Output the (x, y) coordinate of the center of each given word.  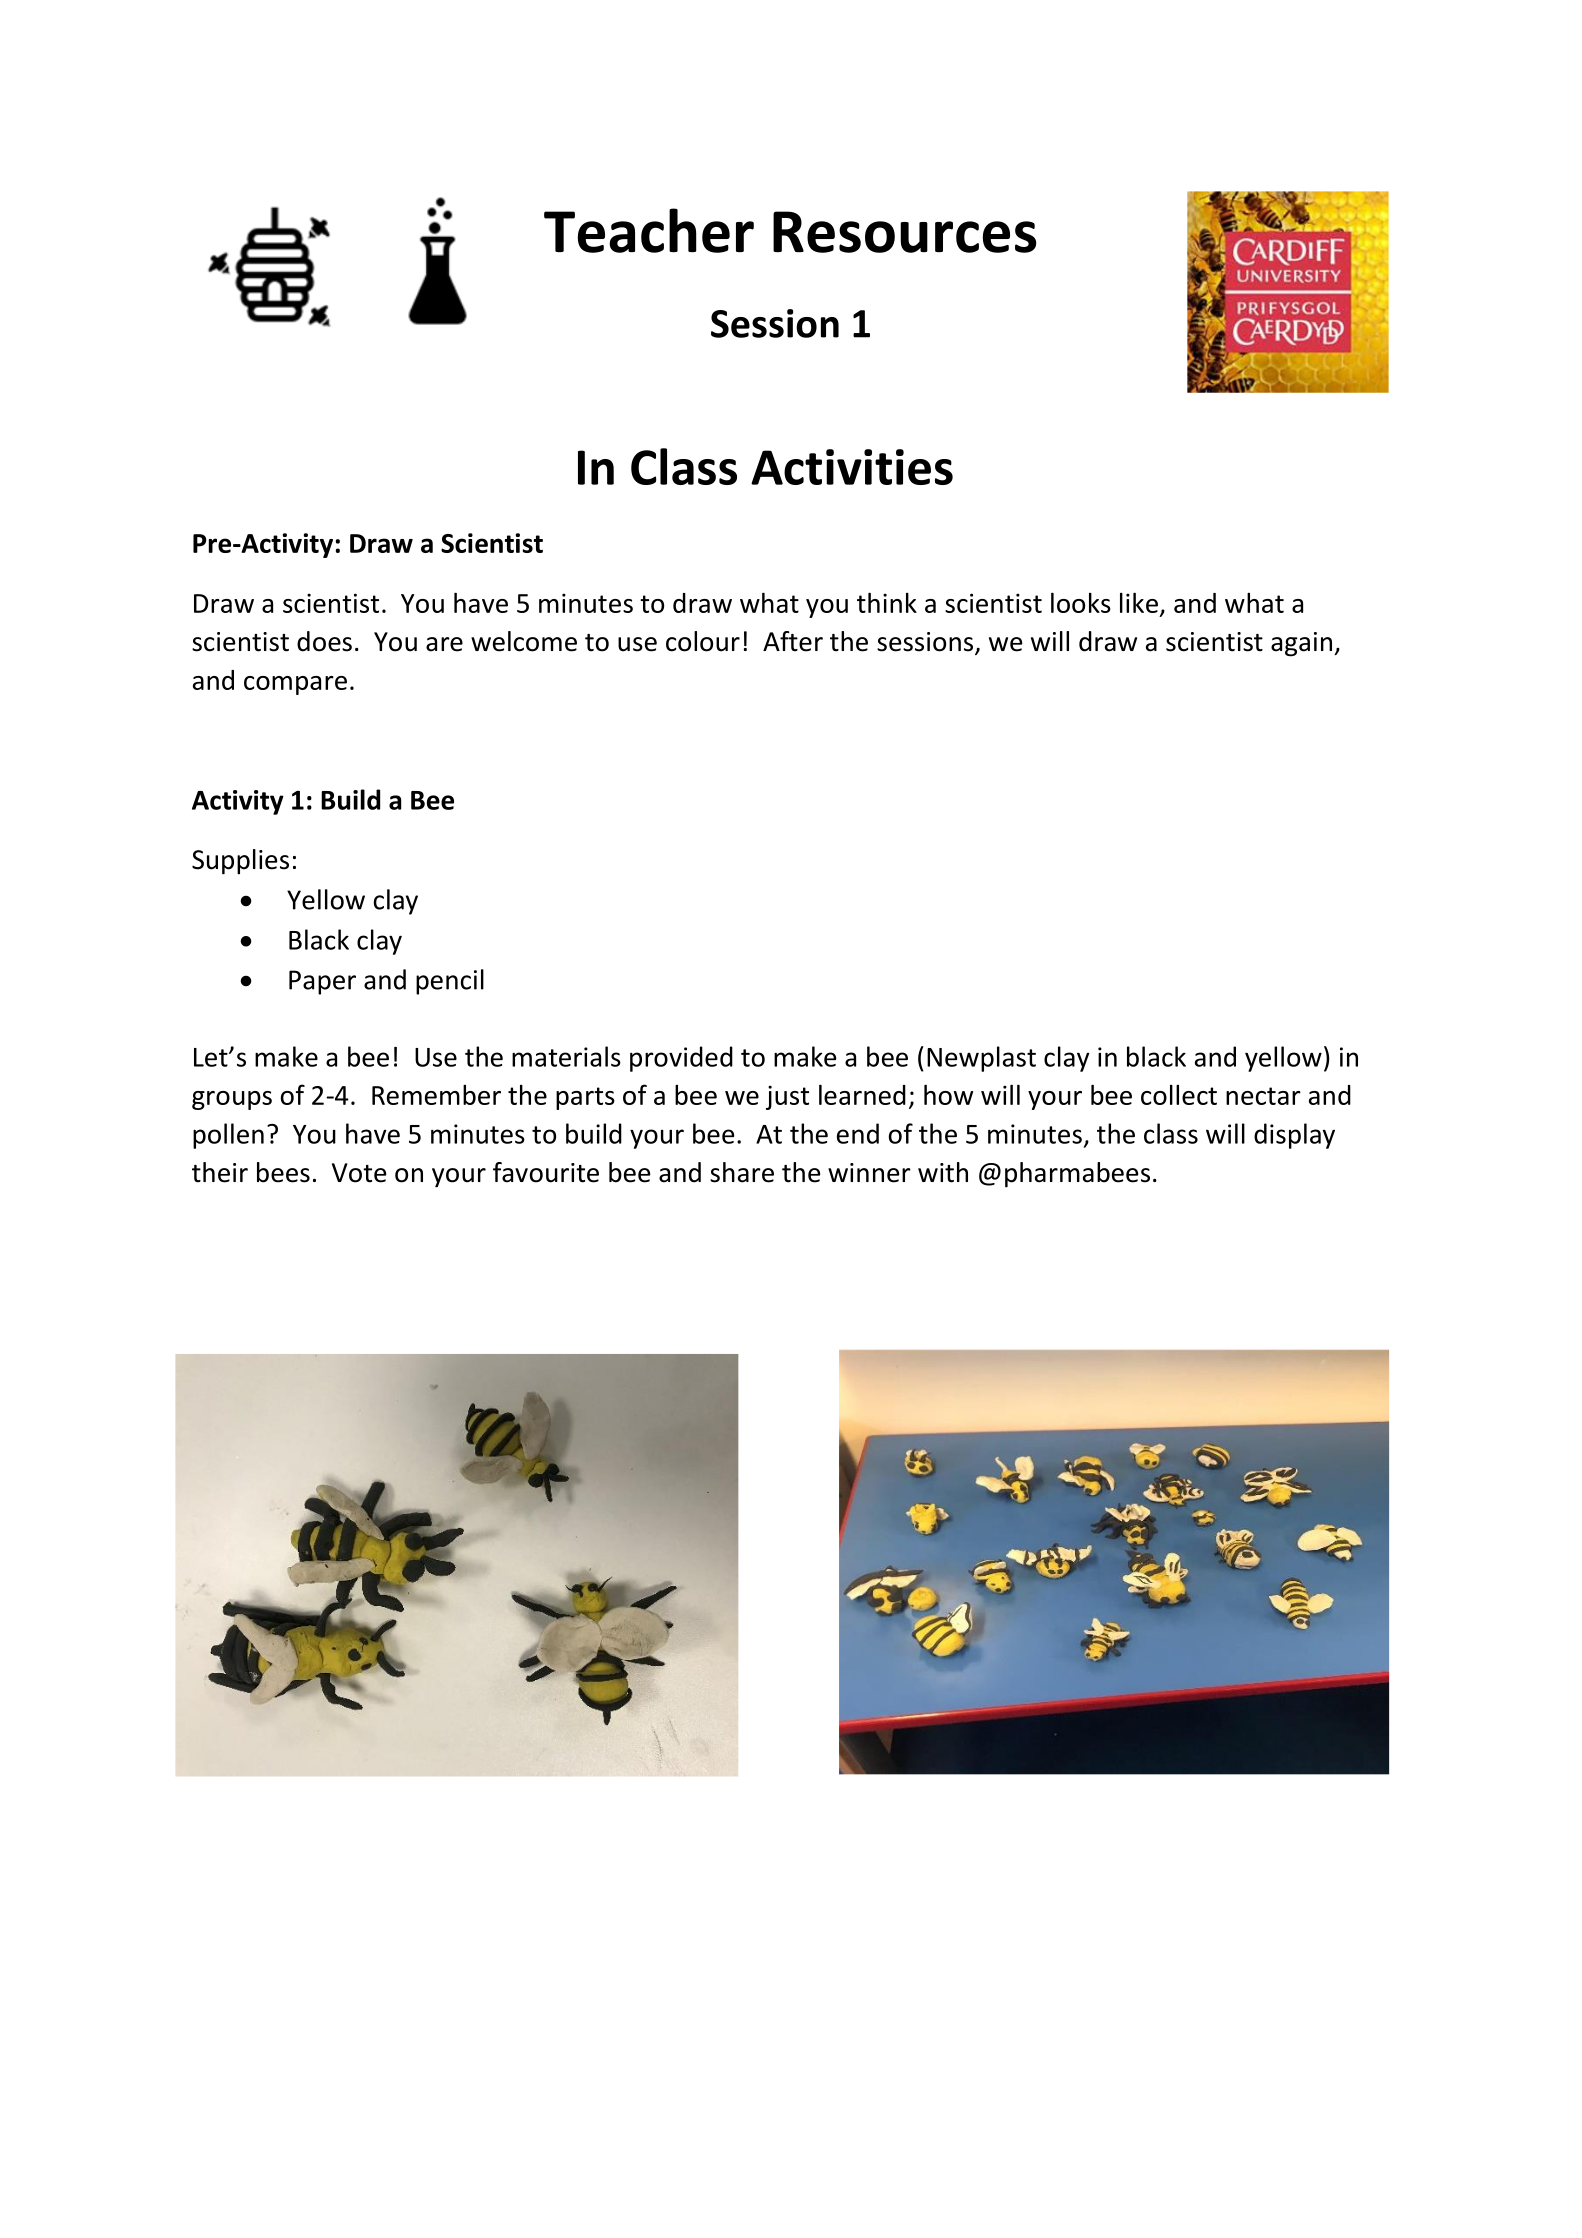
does (324, 641)
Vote (359, 1173)
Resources (904, 232)
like (1139, 603)
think (887, 603)
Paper (322, 982)
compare (295, 685)
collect (1179, 1095)
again (1301, 644)
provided (681, 1059)
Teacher (649, 230)
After (793, 641)
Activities (852, 467)
